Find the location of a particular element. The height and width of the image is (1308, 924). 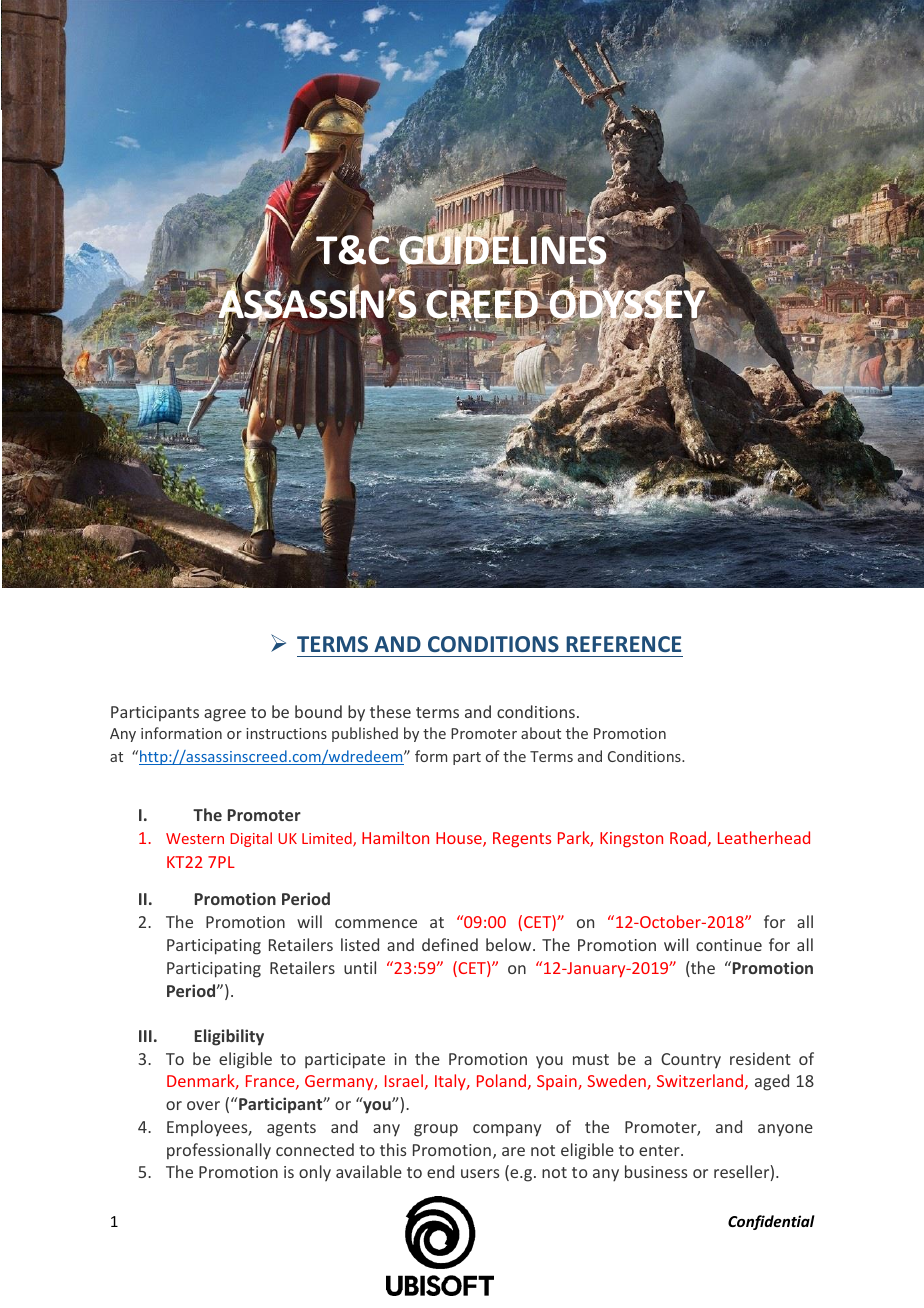

Leatherhead is located at coordinates (764, 837).
